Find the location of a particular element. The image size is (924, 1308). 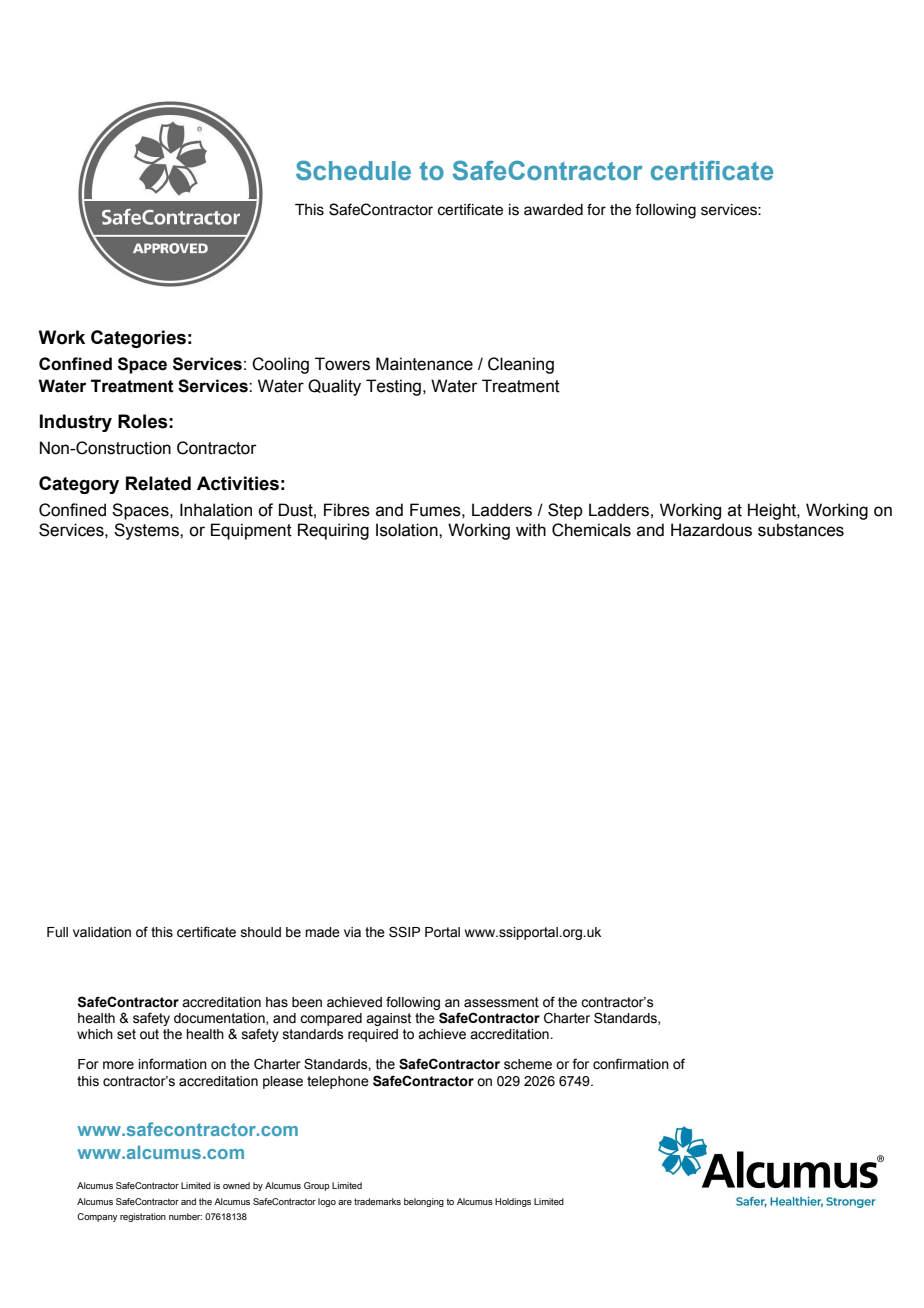

registration is located at coordinates (143, 1217).
